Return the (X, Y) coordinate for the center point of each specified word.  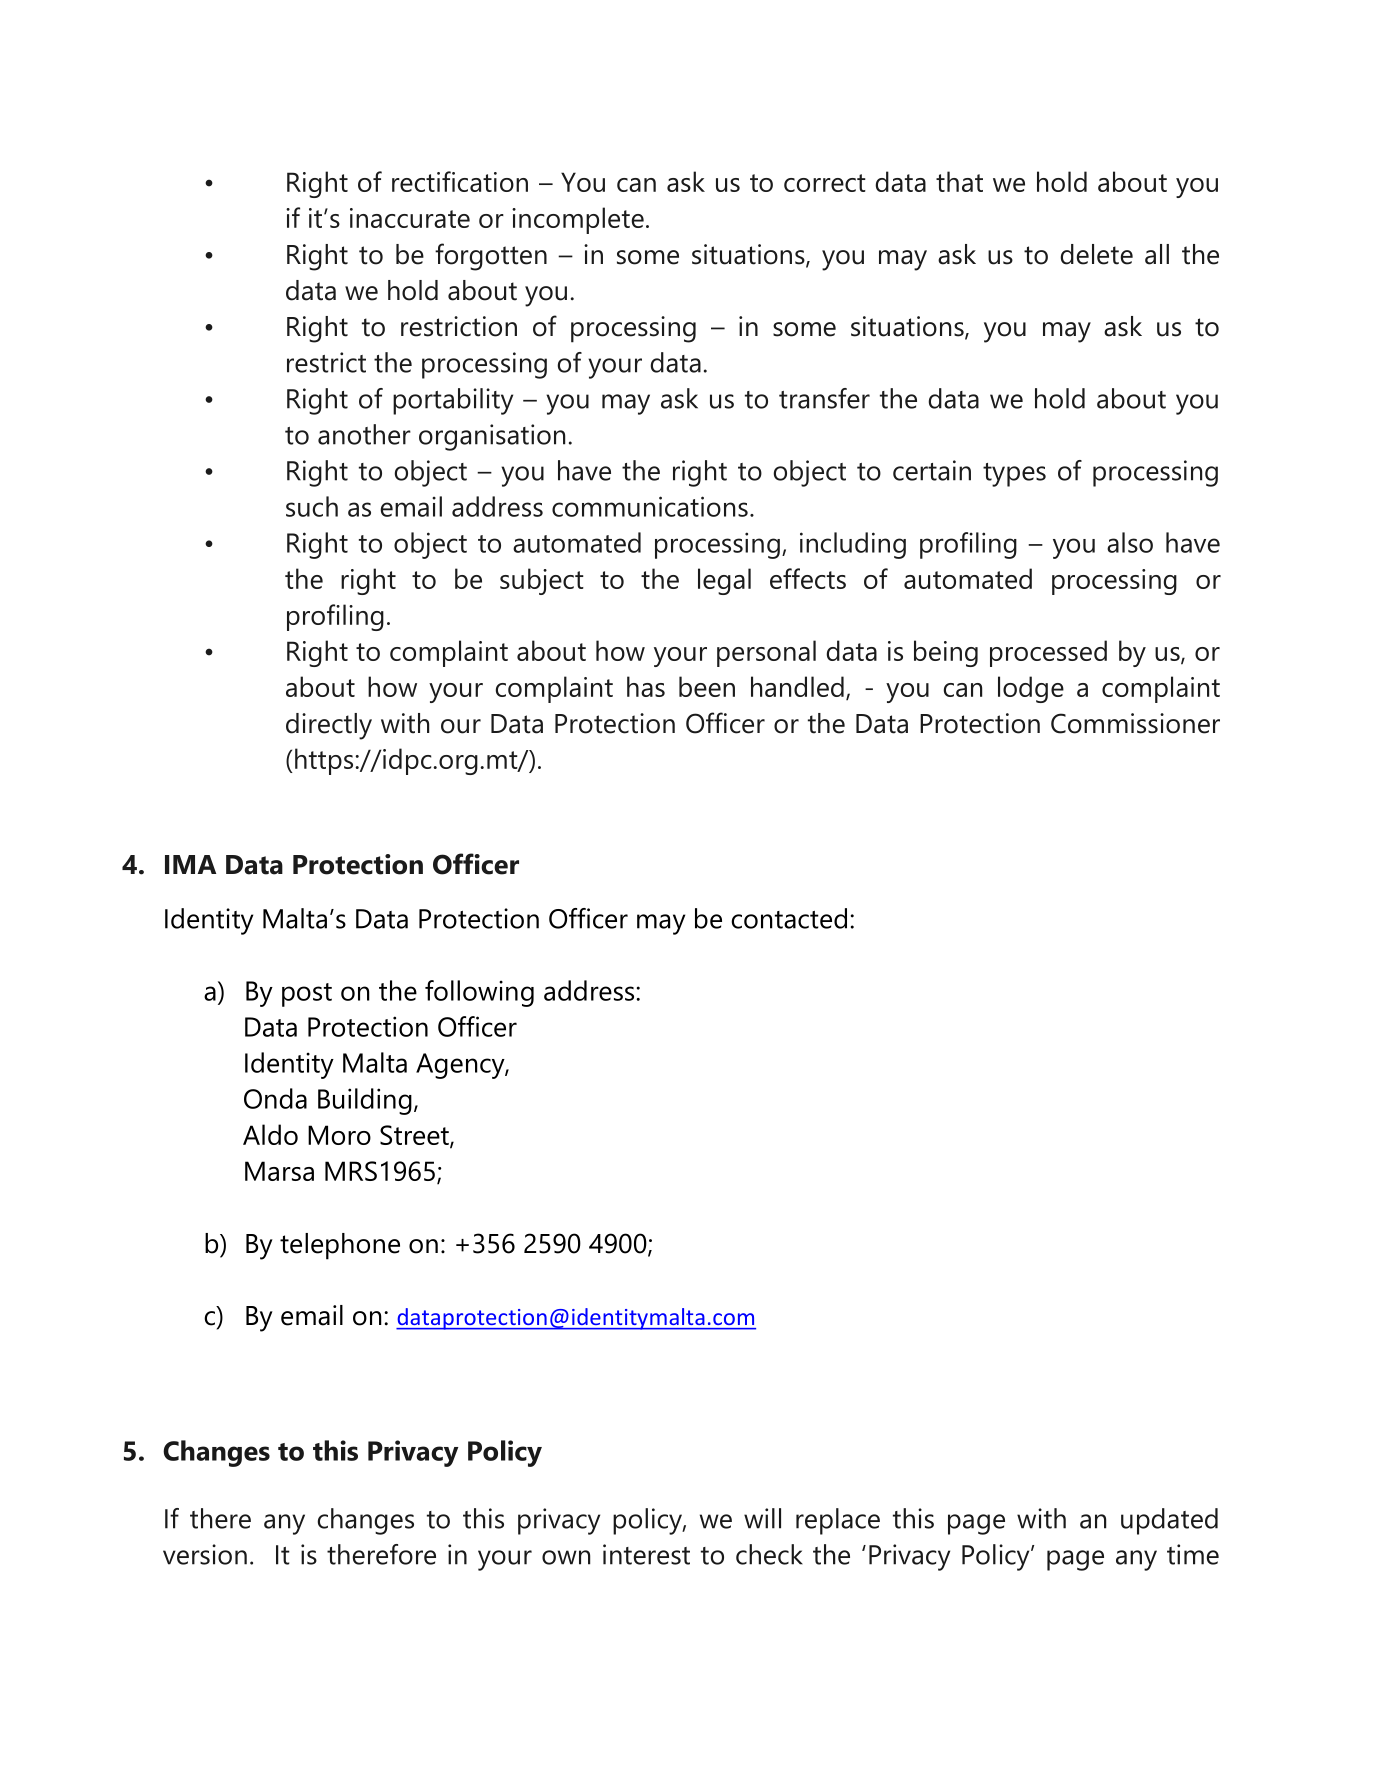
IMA (190, 864)
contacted (789, 918)
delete (1096, 254)
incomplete (578, 220)
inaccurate (410, 218)
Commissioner (1135, 723)
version (205, 1554)
